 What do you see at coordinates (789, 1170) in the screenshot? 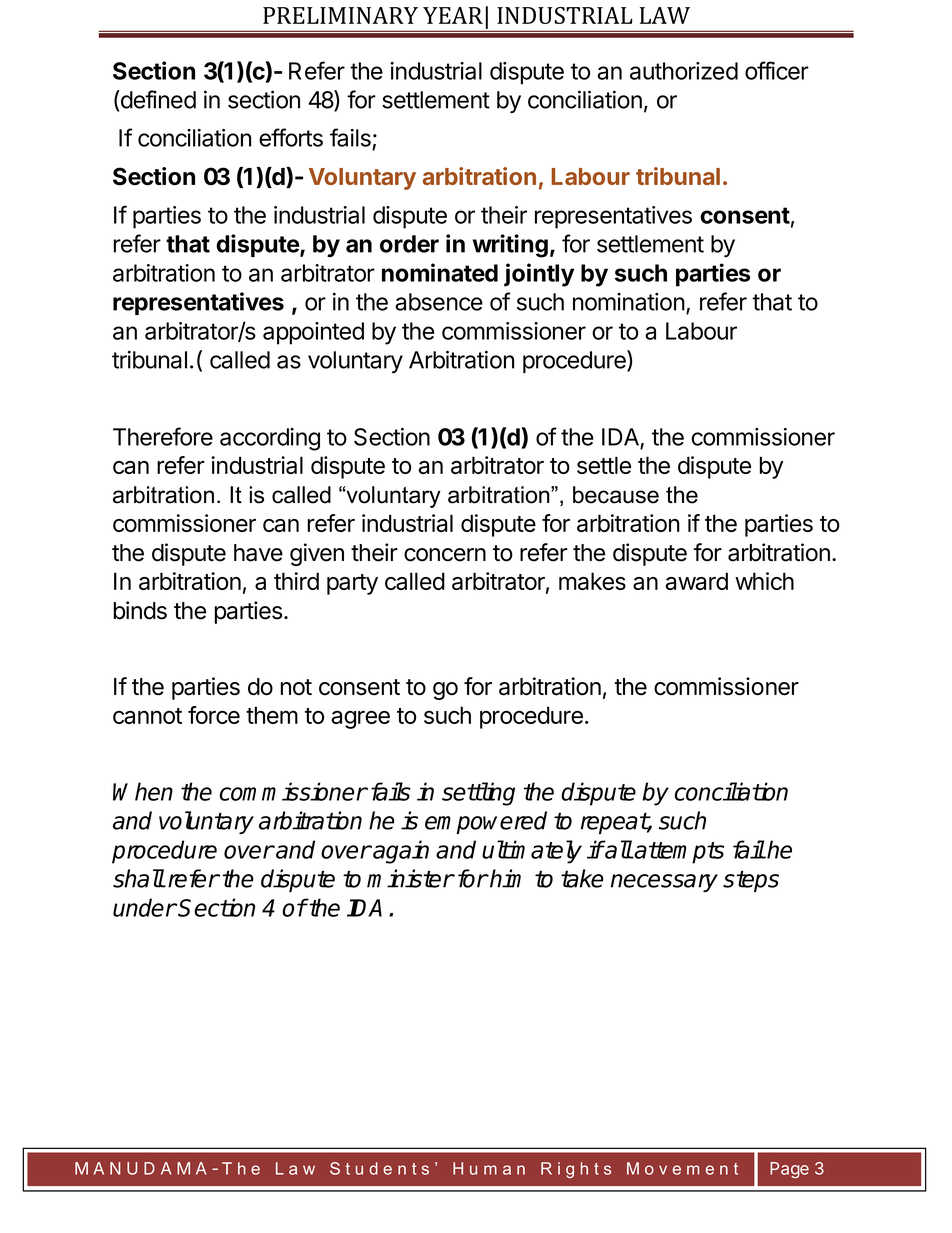
I see `Page` at bounding box center [789, 1170].
